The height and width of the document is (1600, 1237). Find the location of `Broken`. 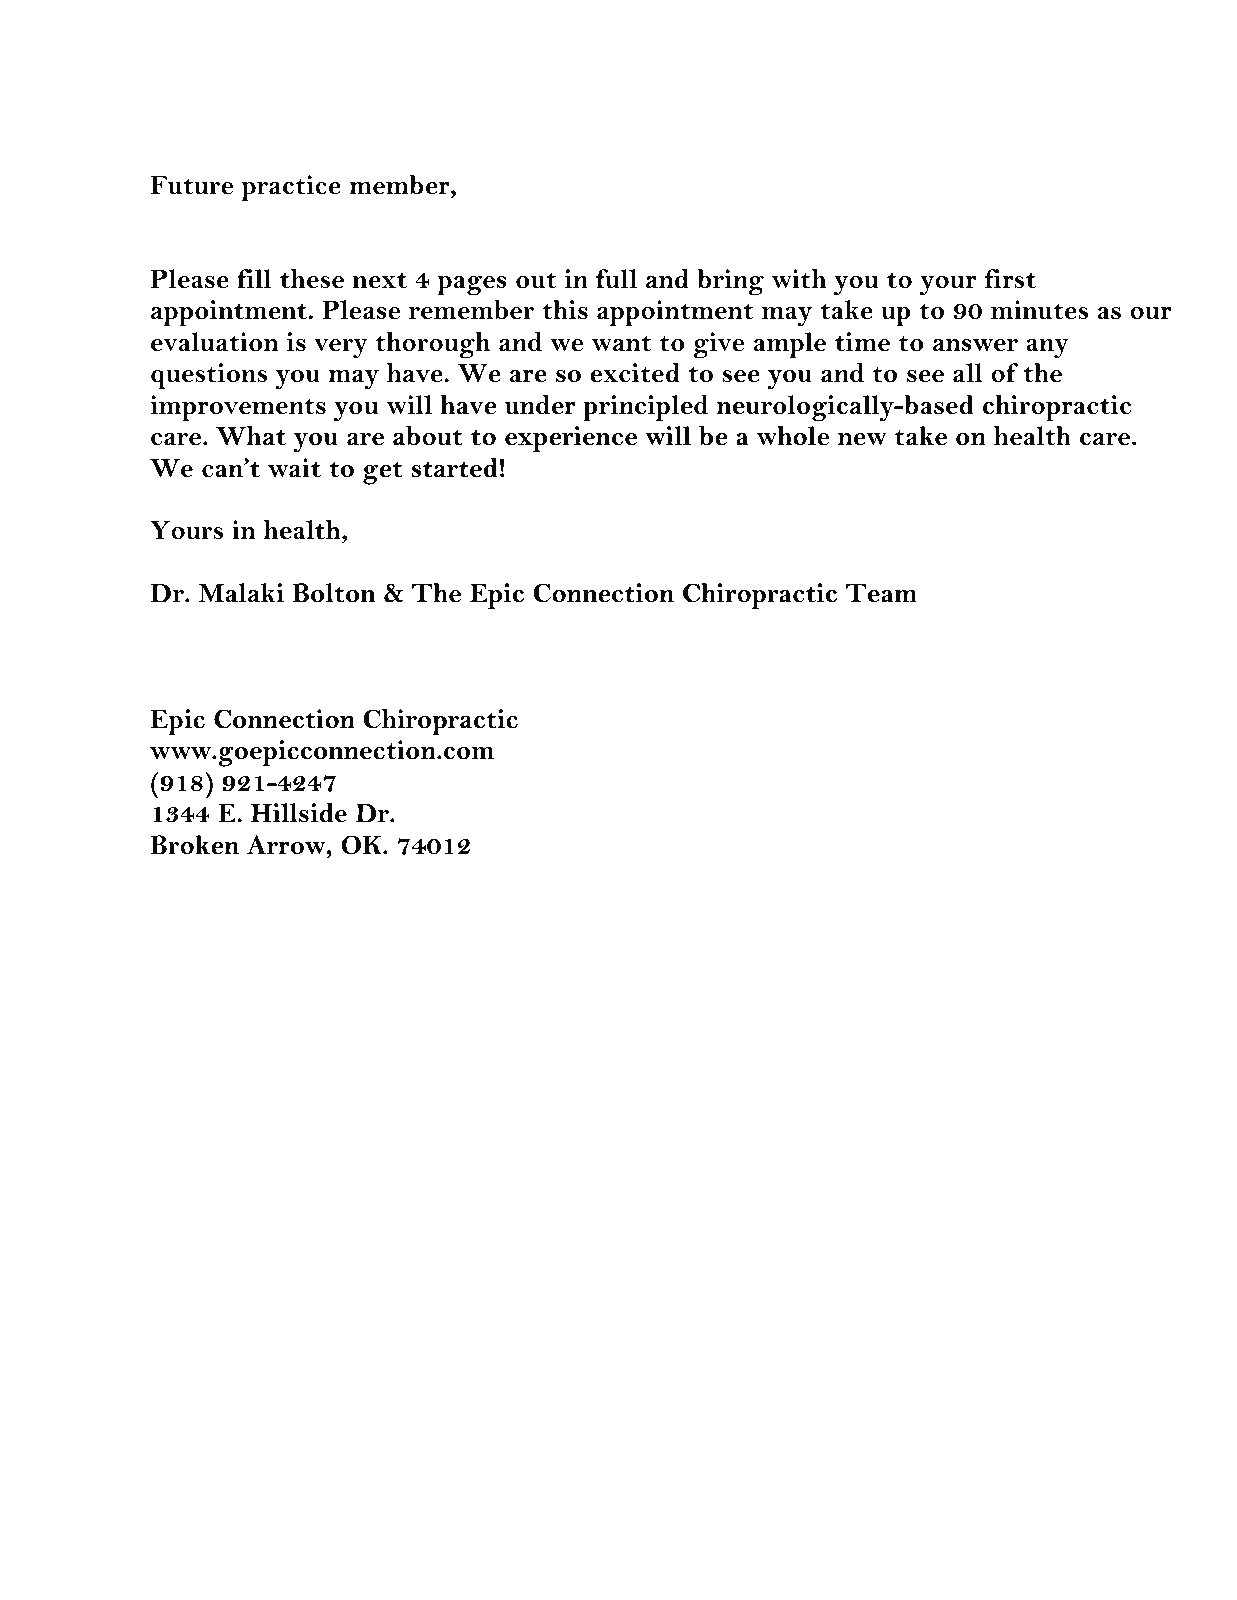

Broken is located at coordinates (195, 845).
